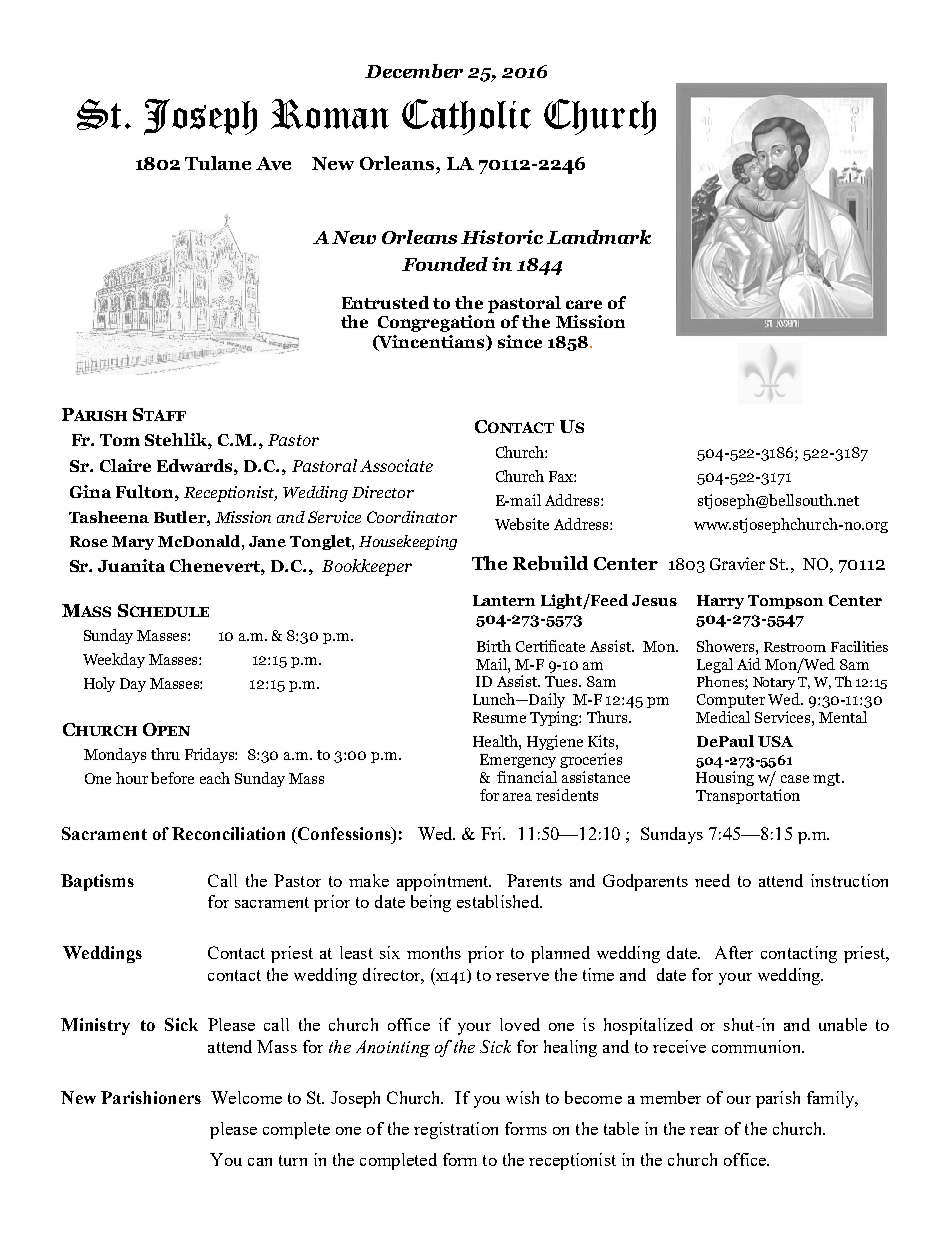  I want to click on Lantern, so click(504, 600).
